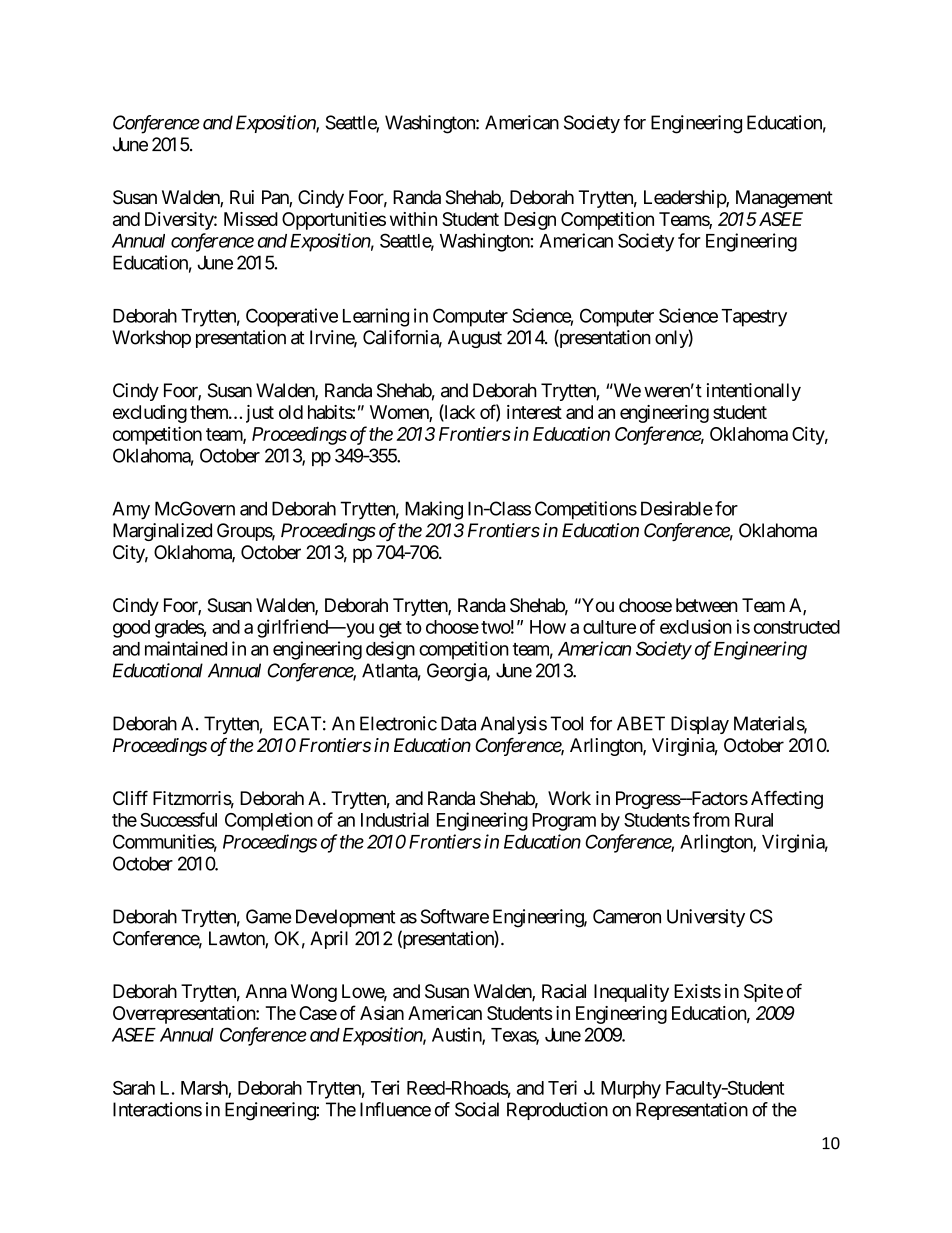  I want to click on within, so click(413, 219).
